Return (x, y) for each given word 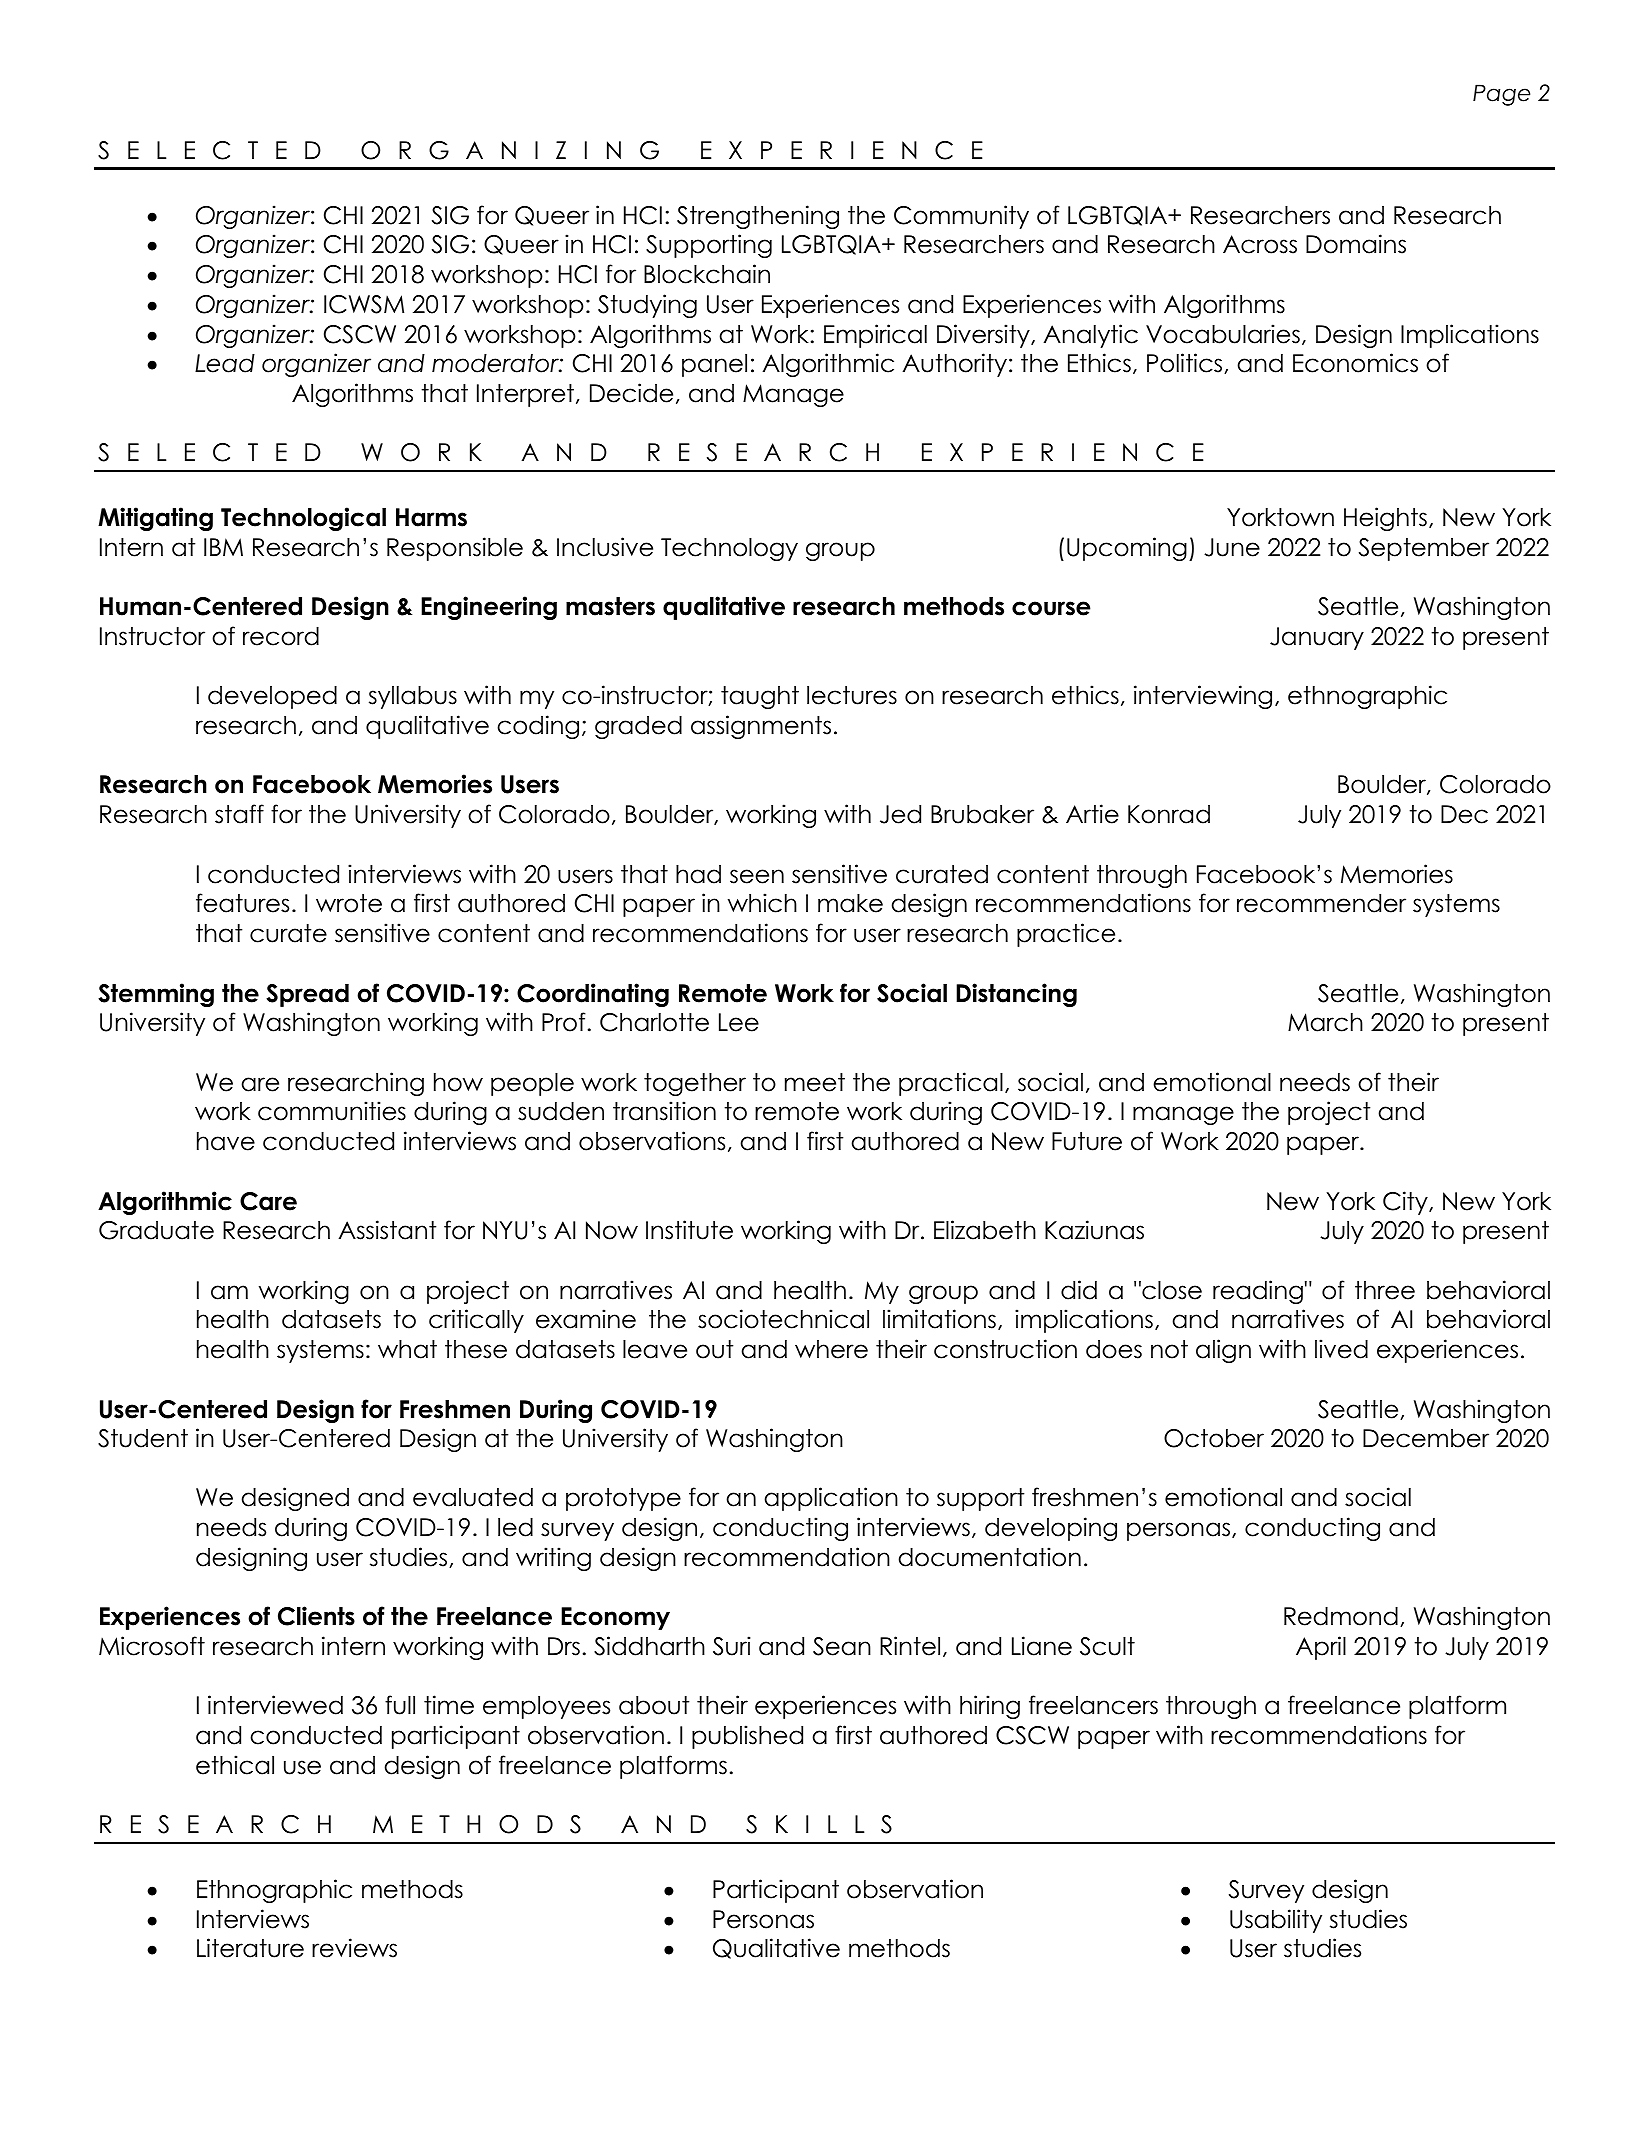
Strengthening (758, 217)
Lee (739, 1022)
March (1325, 1022)
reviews (354, 1948)
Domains (1356, 244)
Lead (225, 363)
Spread (307, 995)
